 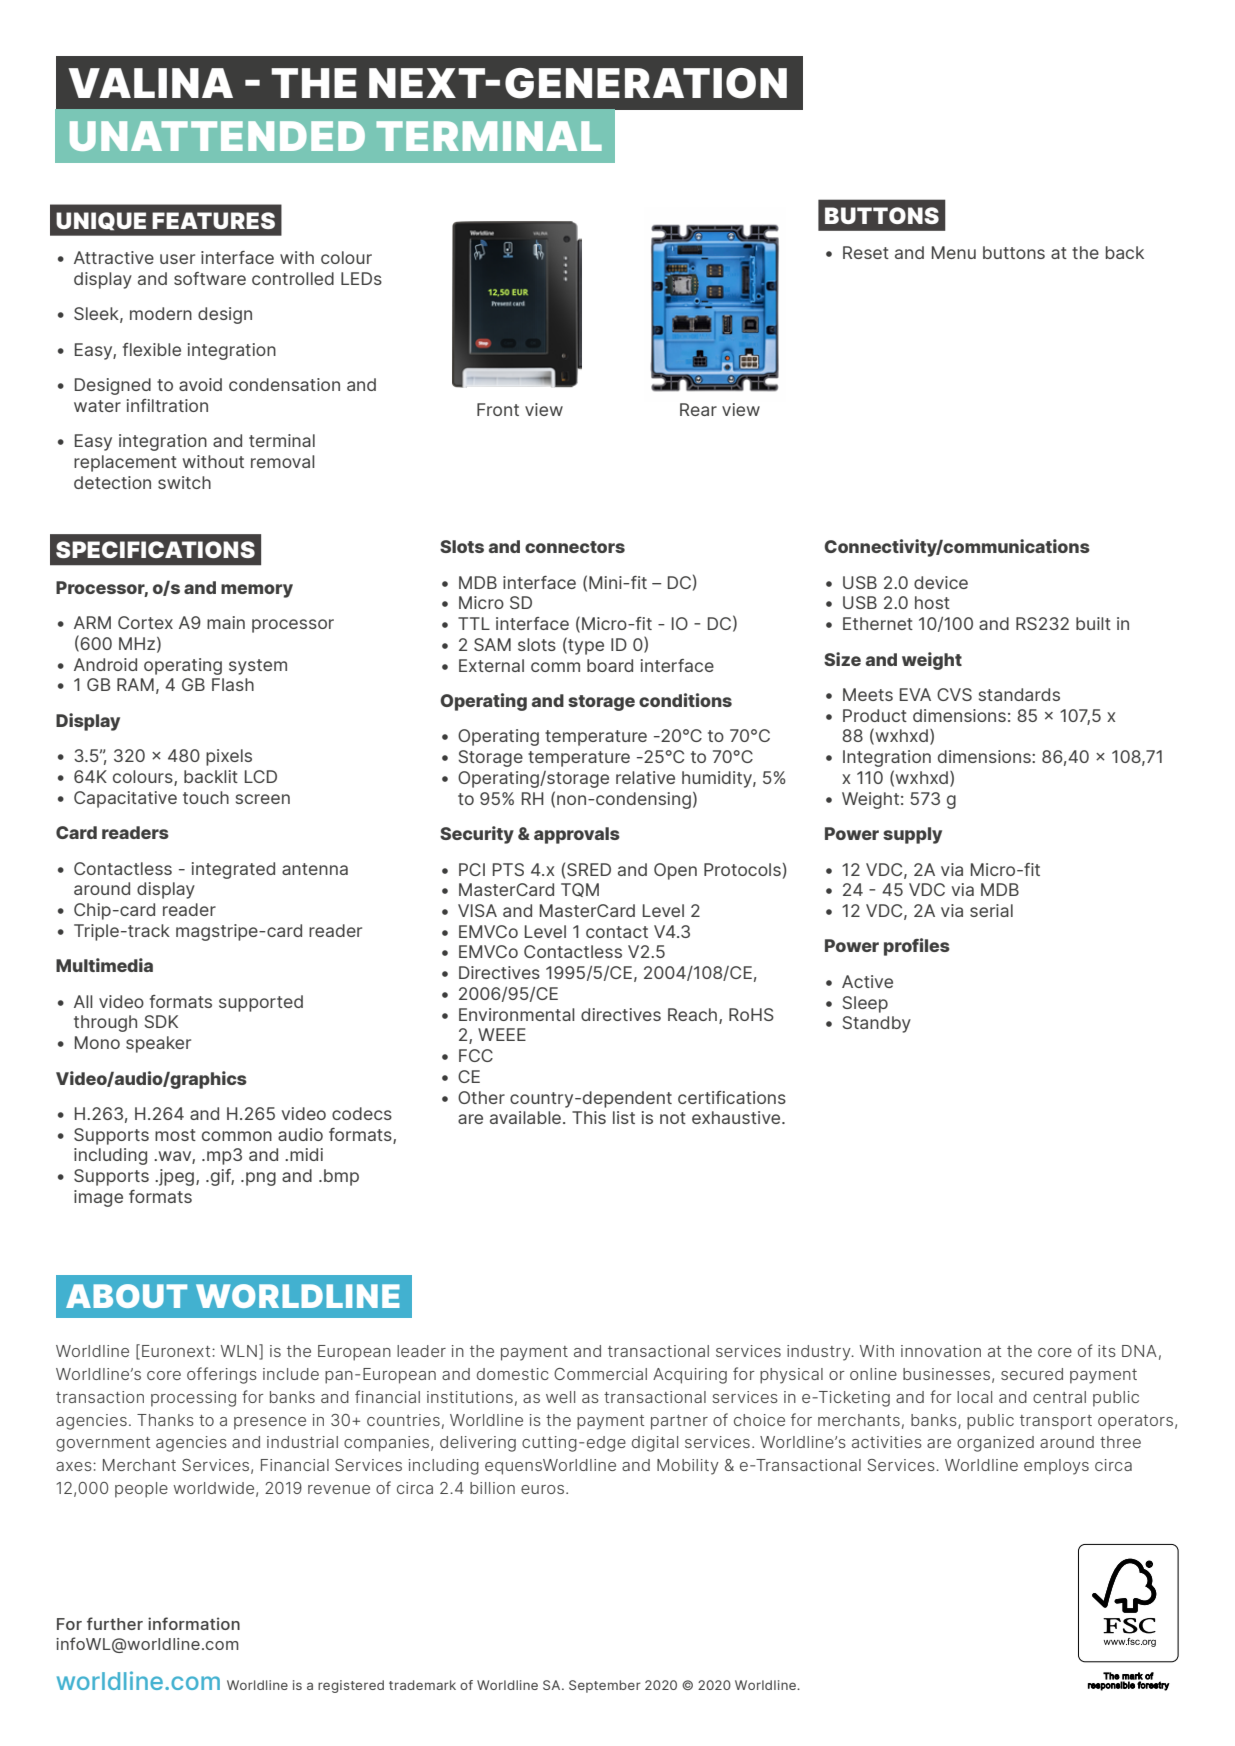 I want to click on SPECIFICATIONS, so click(x=155, y=549).
